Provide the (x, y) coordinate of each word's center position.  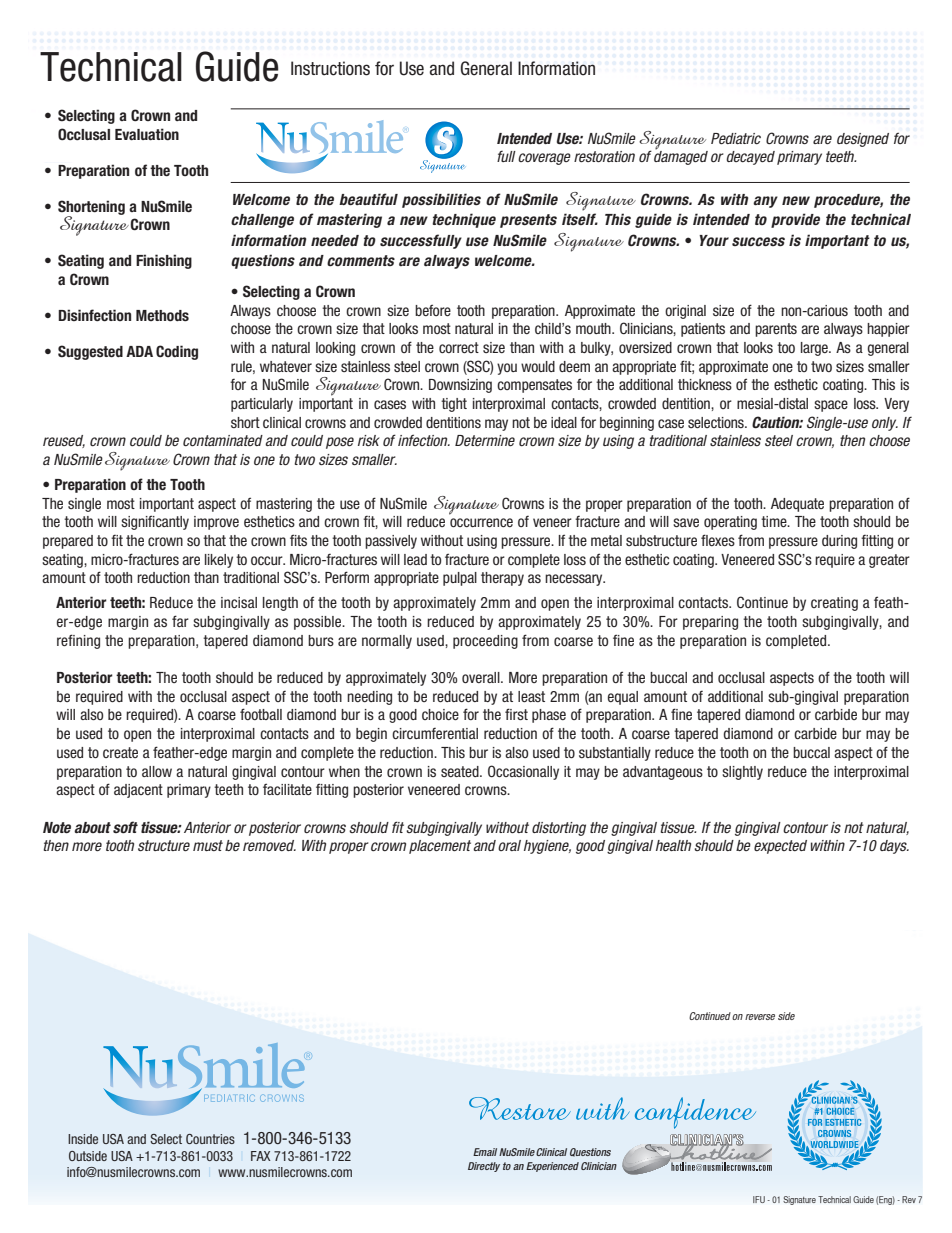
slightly (742, 773)
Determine (485, 440)
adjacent (138, 791)
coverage (544, 159)
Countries (210, 1139)
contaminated (223, 440)
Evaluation (147, 134)
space (831, 406)
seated (461, 771)
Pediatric (736, 138)
